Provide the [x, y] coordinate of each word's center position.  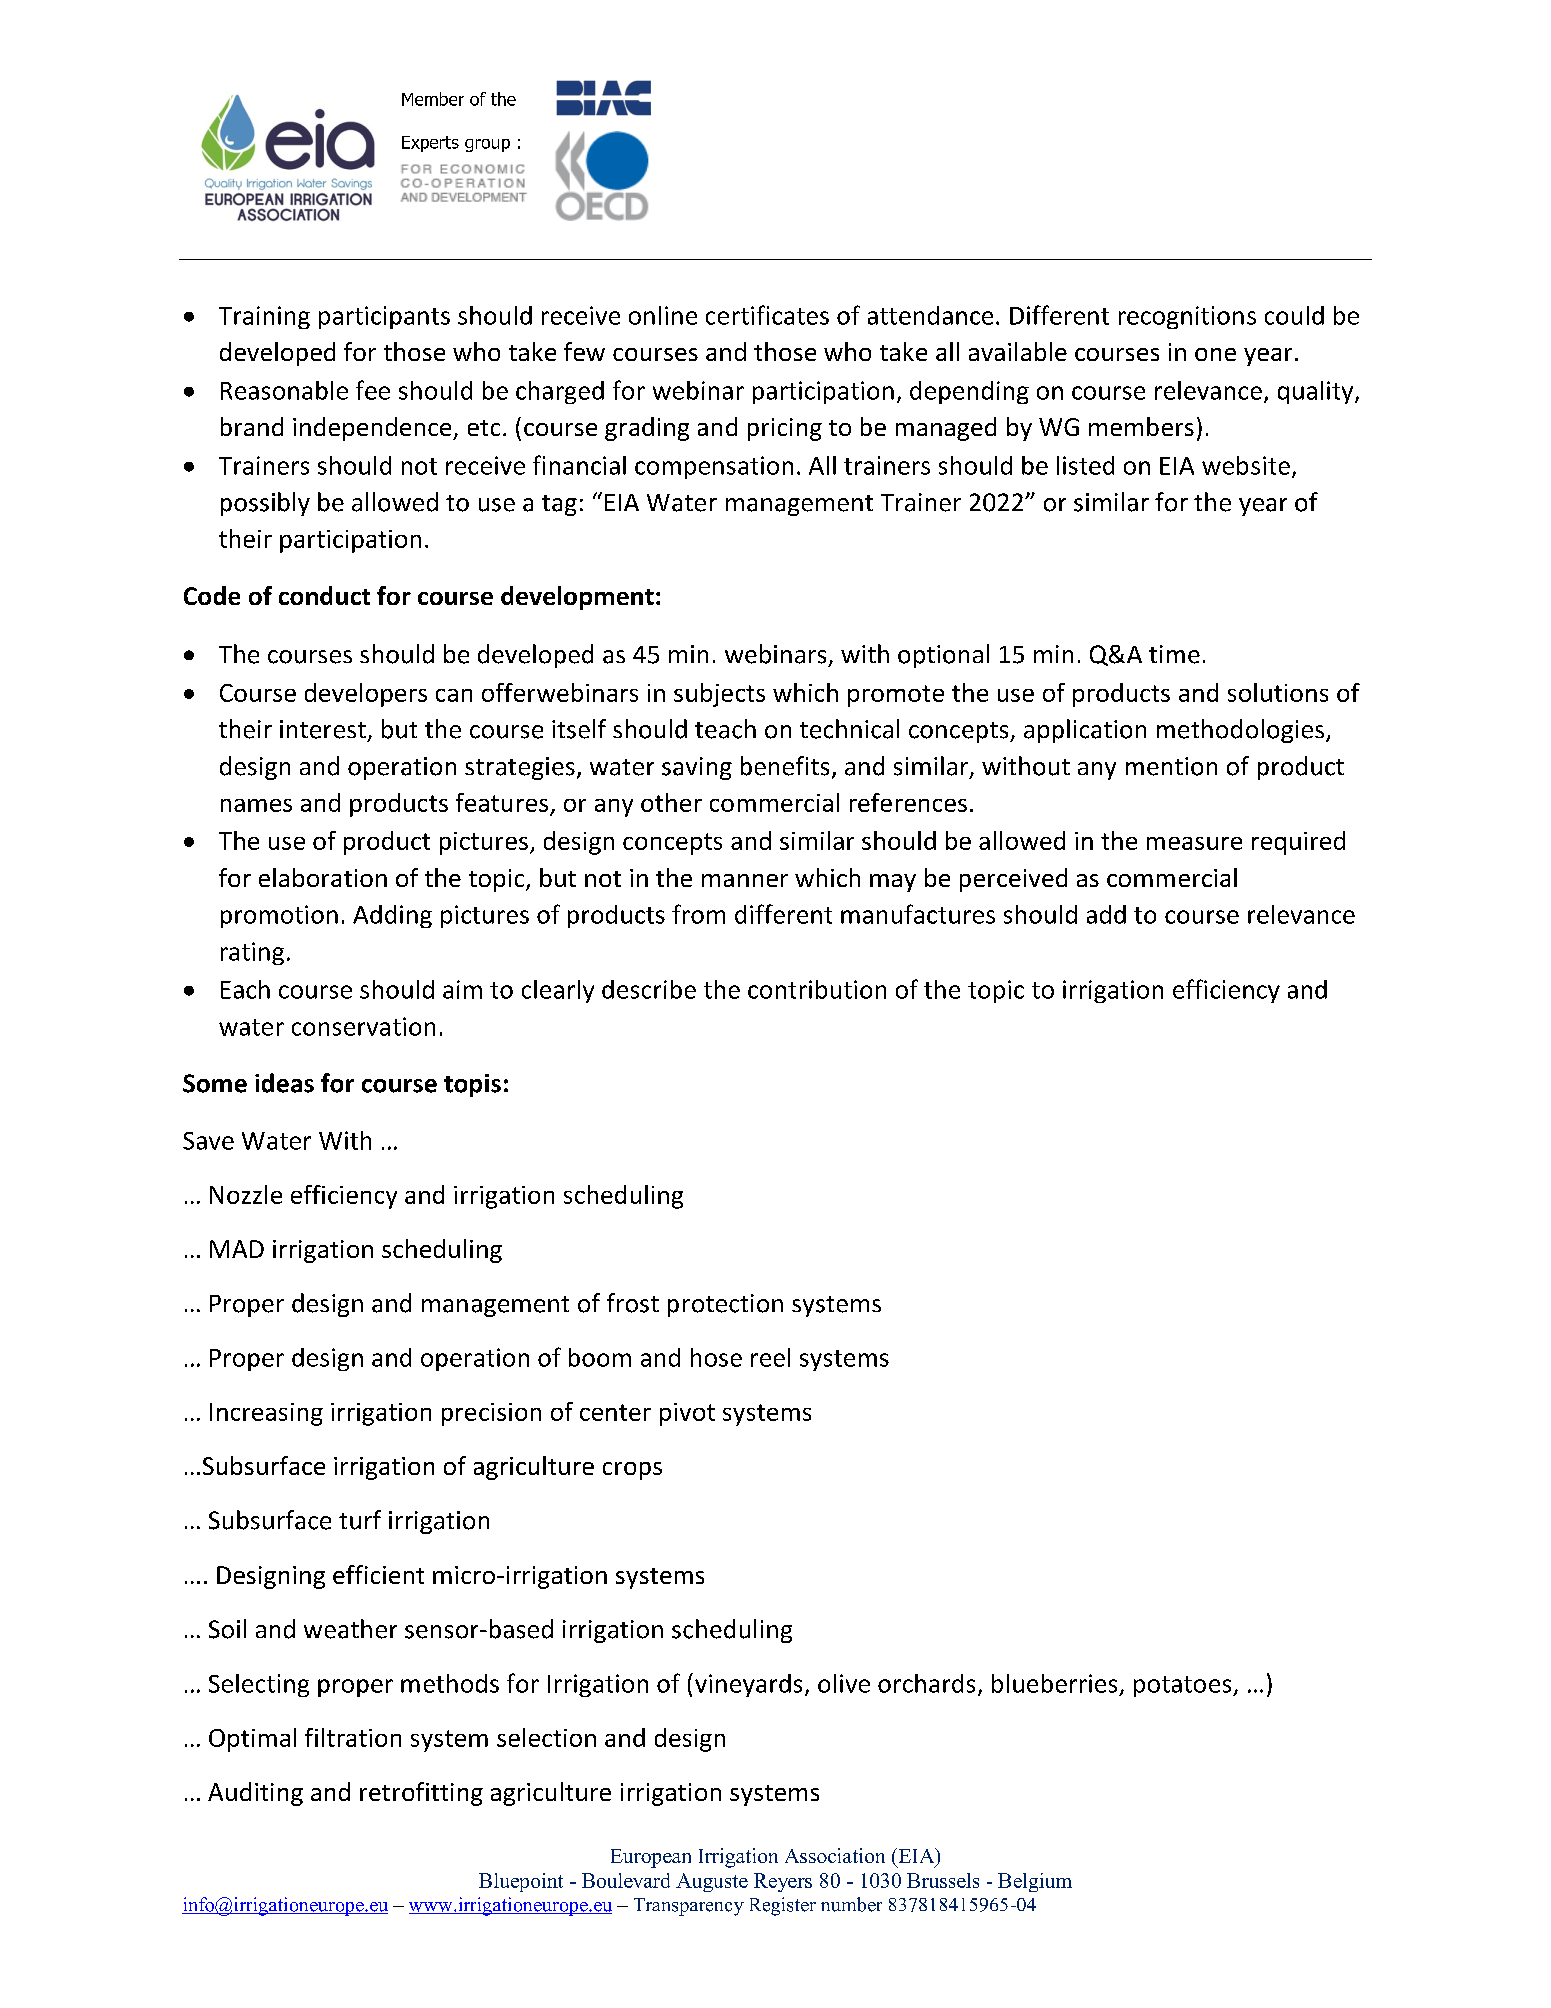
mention [1171, 766]
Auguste [712, 1882]
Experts [430, 144]
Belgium [1035, 1882]
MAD [237, 1249]
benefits [785, 766]
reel [770, 1357]
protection [725, 1305]
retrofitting [421, 1794]
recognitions [1187, 317]
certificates [767, 315]
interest [323, 729]
